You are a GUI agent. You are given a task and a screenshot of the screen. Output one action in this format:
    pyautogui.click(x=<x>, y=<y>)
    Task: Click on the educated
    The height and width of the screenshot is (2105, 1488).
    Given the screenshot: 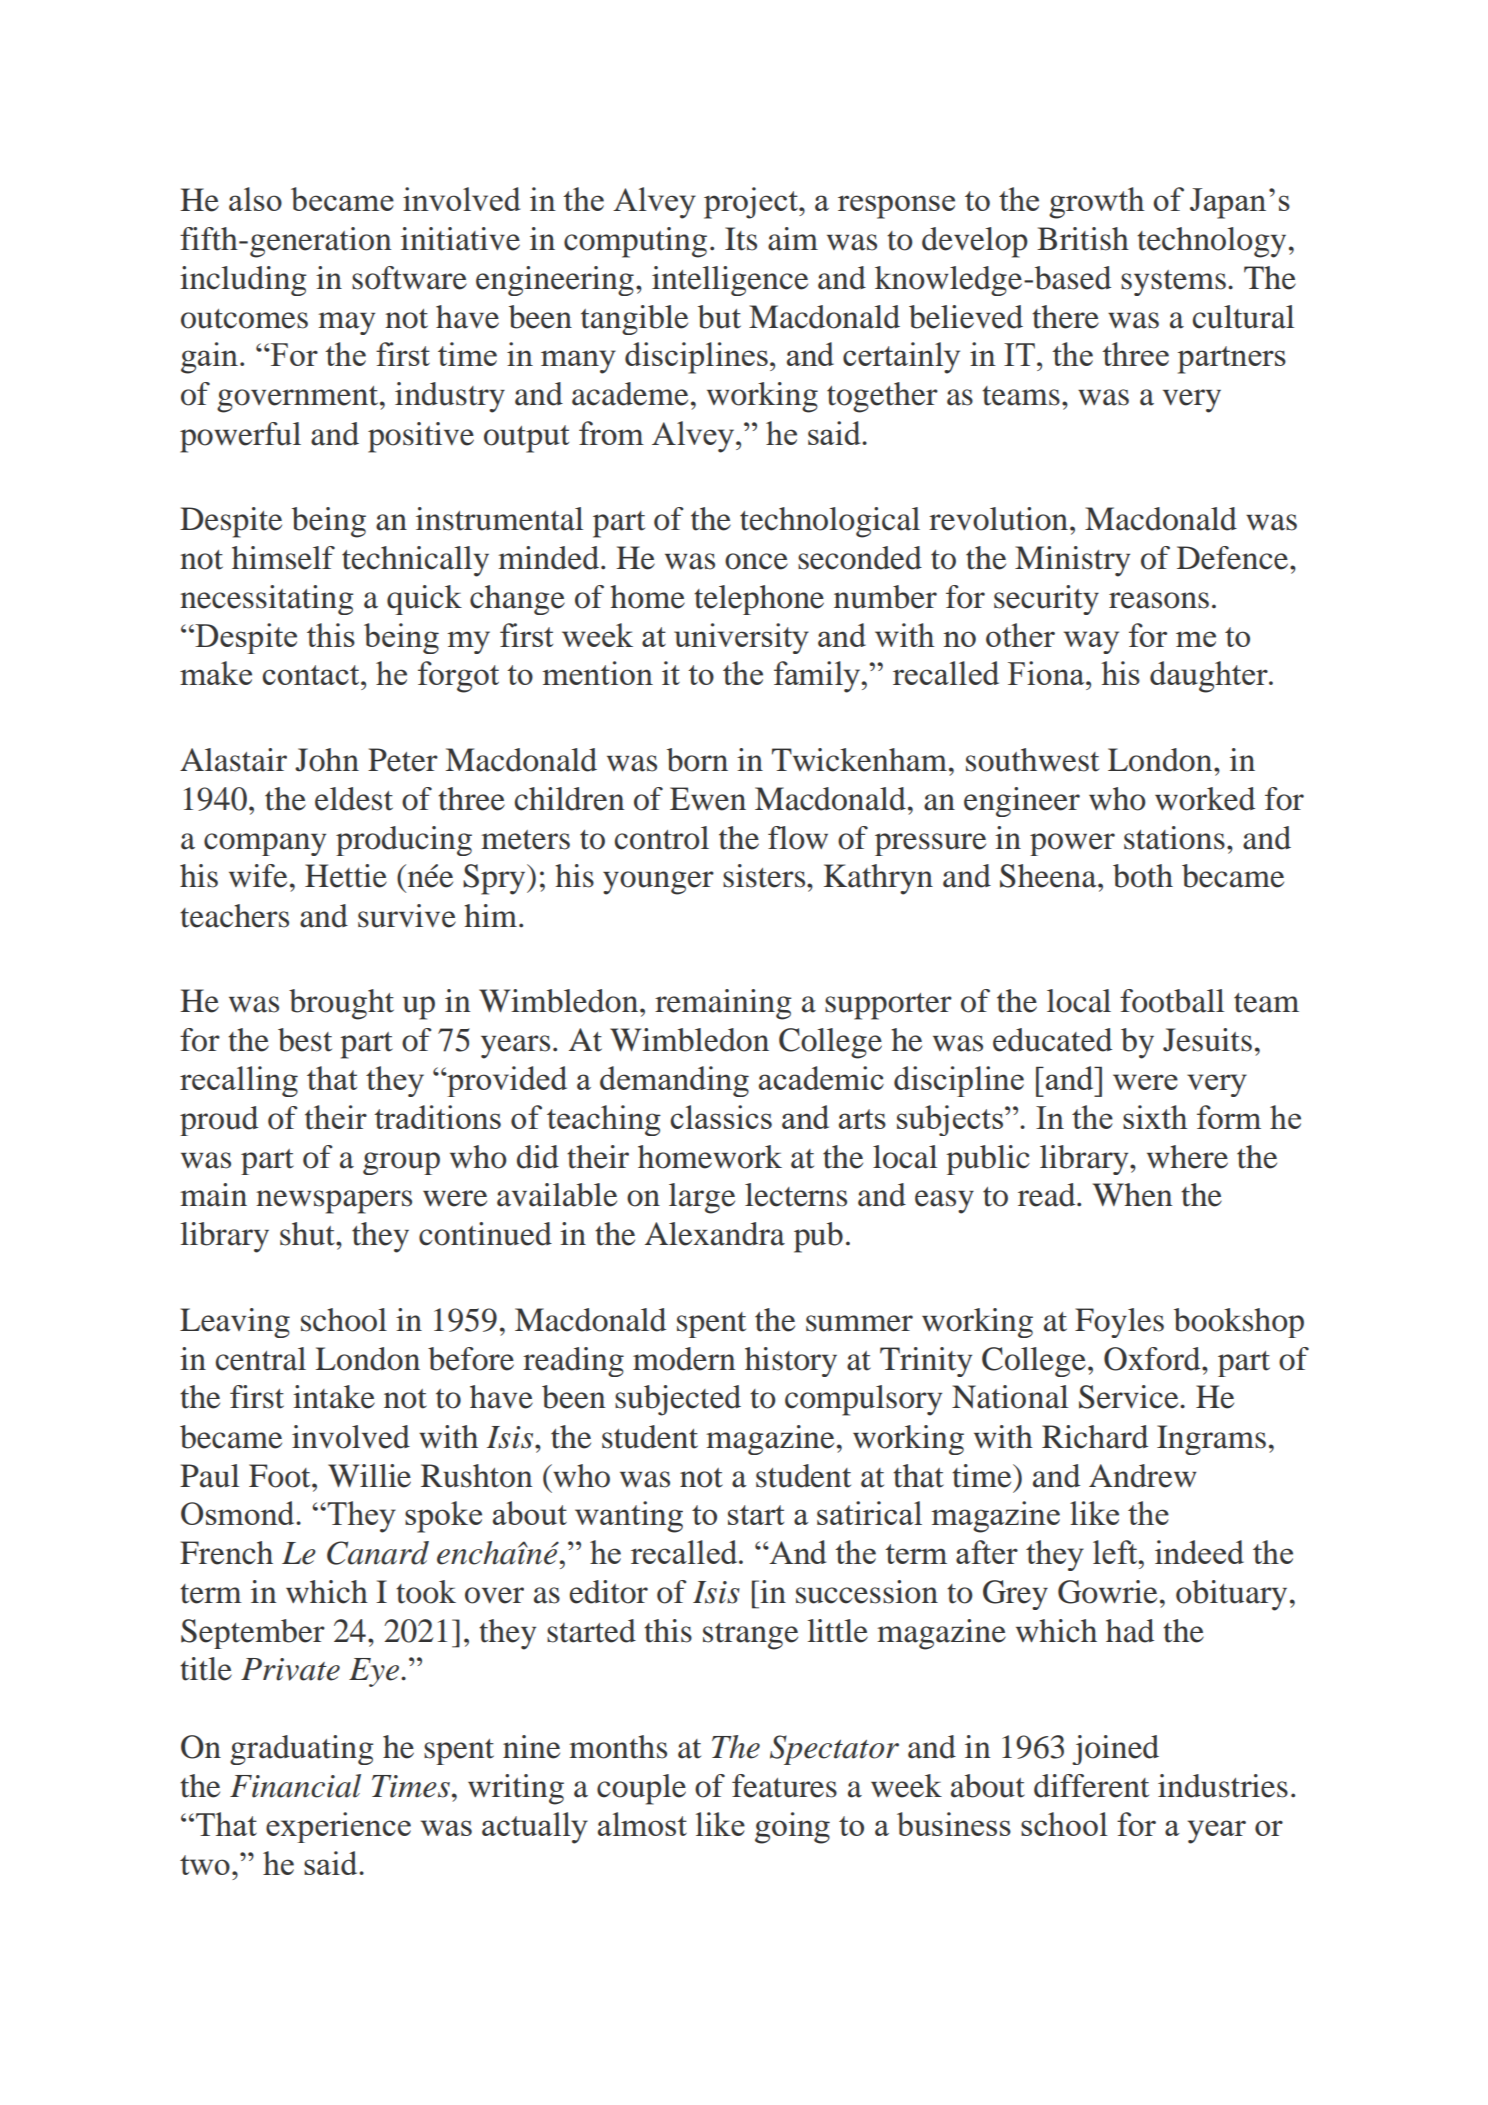 What is the action you would take?
    pyautogui.click(x=1052, y=1040)
